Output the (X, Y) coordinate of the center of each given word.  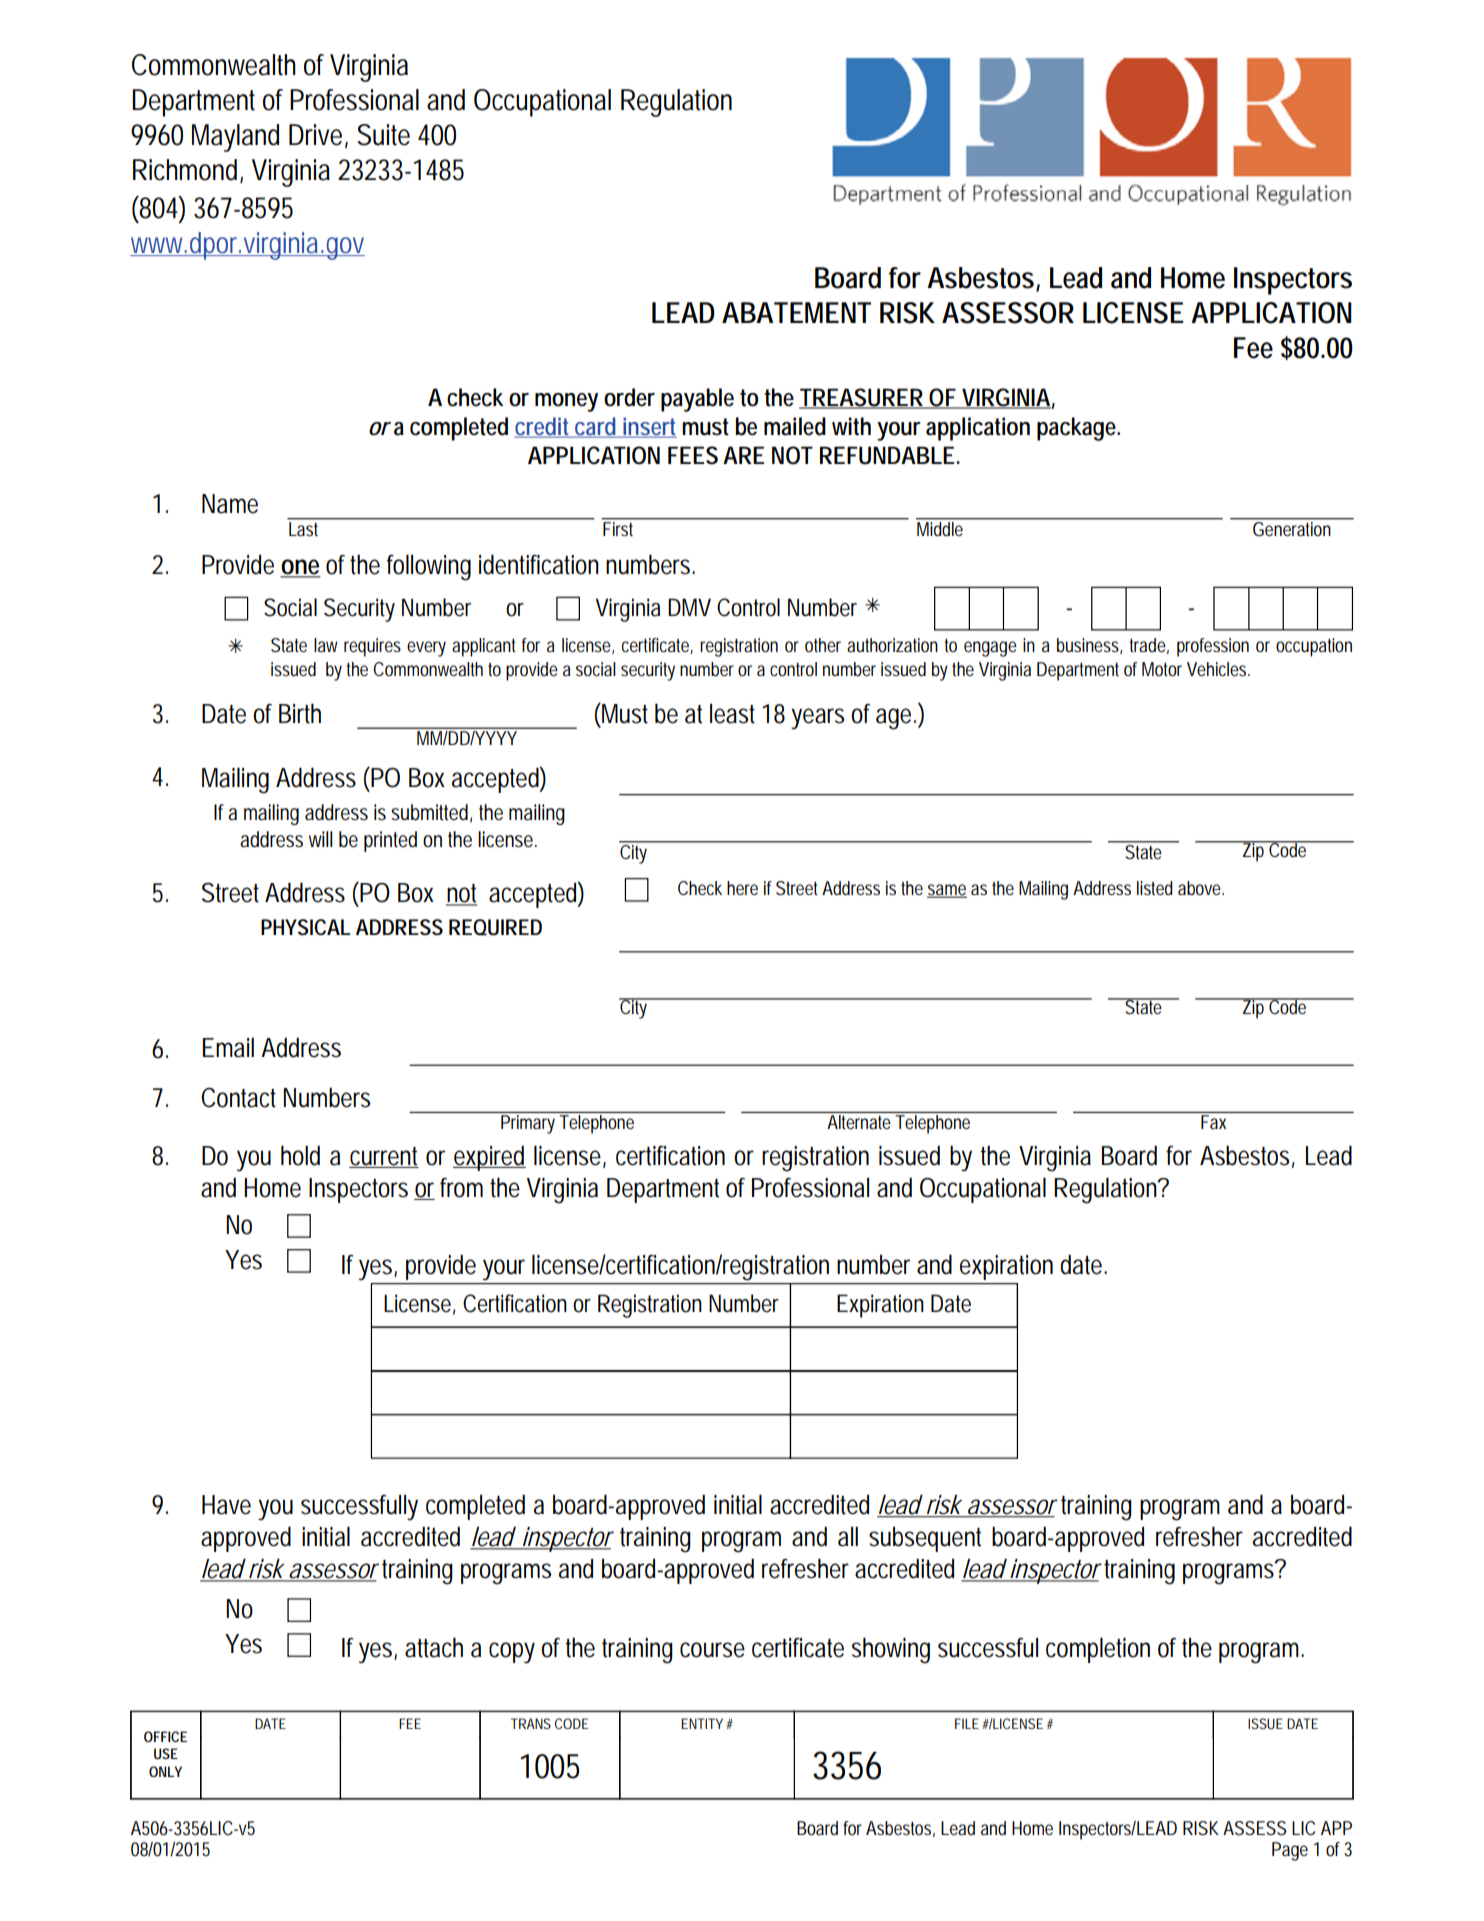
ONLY (165, 1771)
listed (1155, 888)
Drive (315, 135)
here (742, 888)
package (1077, 429)
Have (226, 1505)
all (848, 1536)
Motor (1162, 669)
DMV (689, 607)
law (326, 645)
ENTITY (702, 1723)
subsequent (925, 1539)
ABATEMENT (796, 312)
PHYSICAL (305, 927)
